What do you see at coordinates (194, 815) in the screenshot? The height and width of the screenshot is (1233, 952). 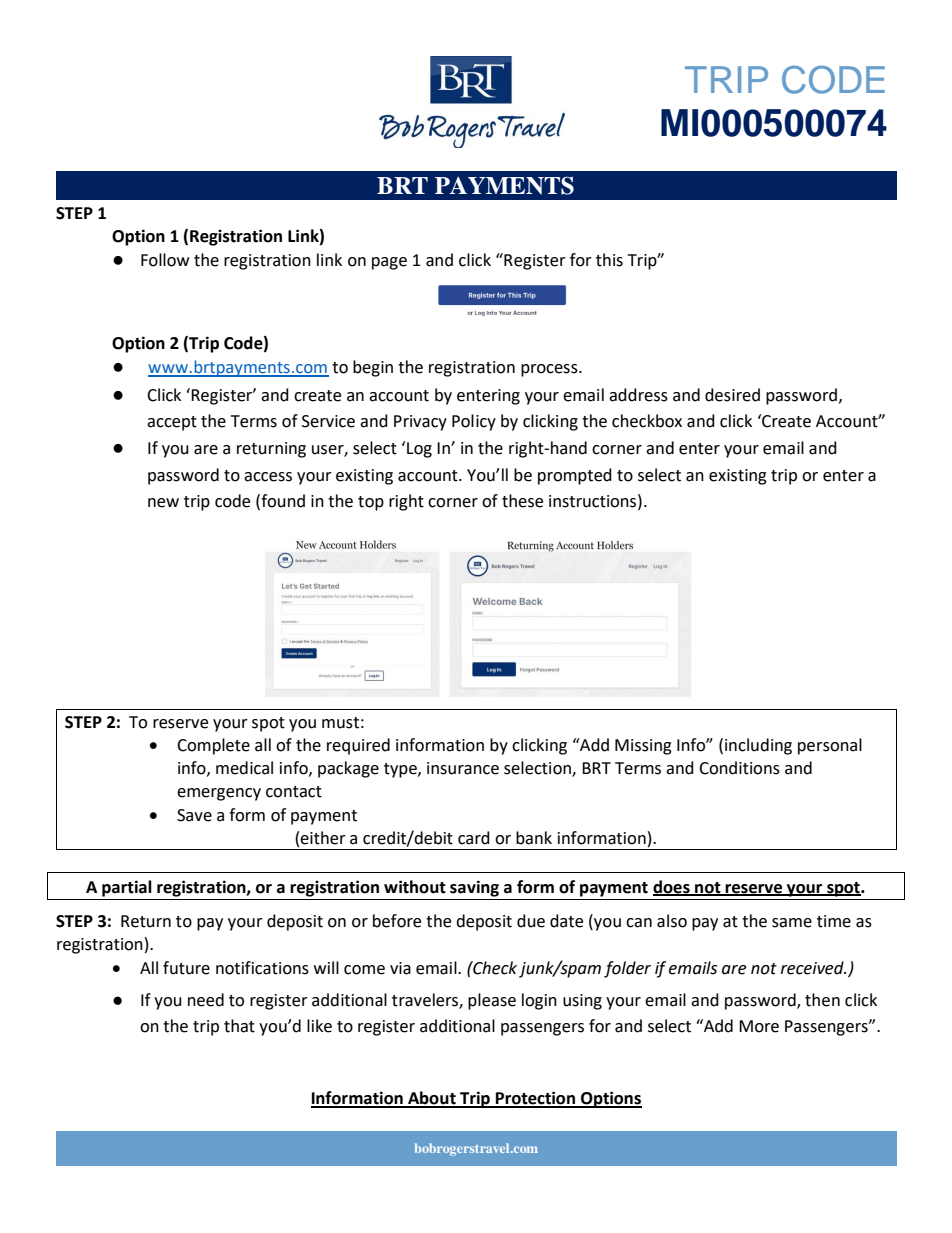 I see `Save` at bounding box center [194, 815].
